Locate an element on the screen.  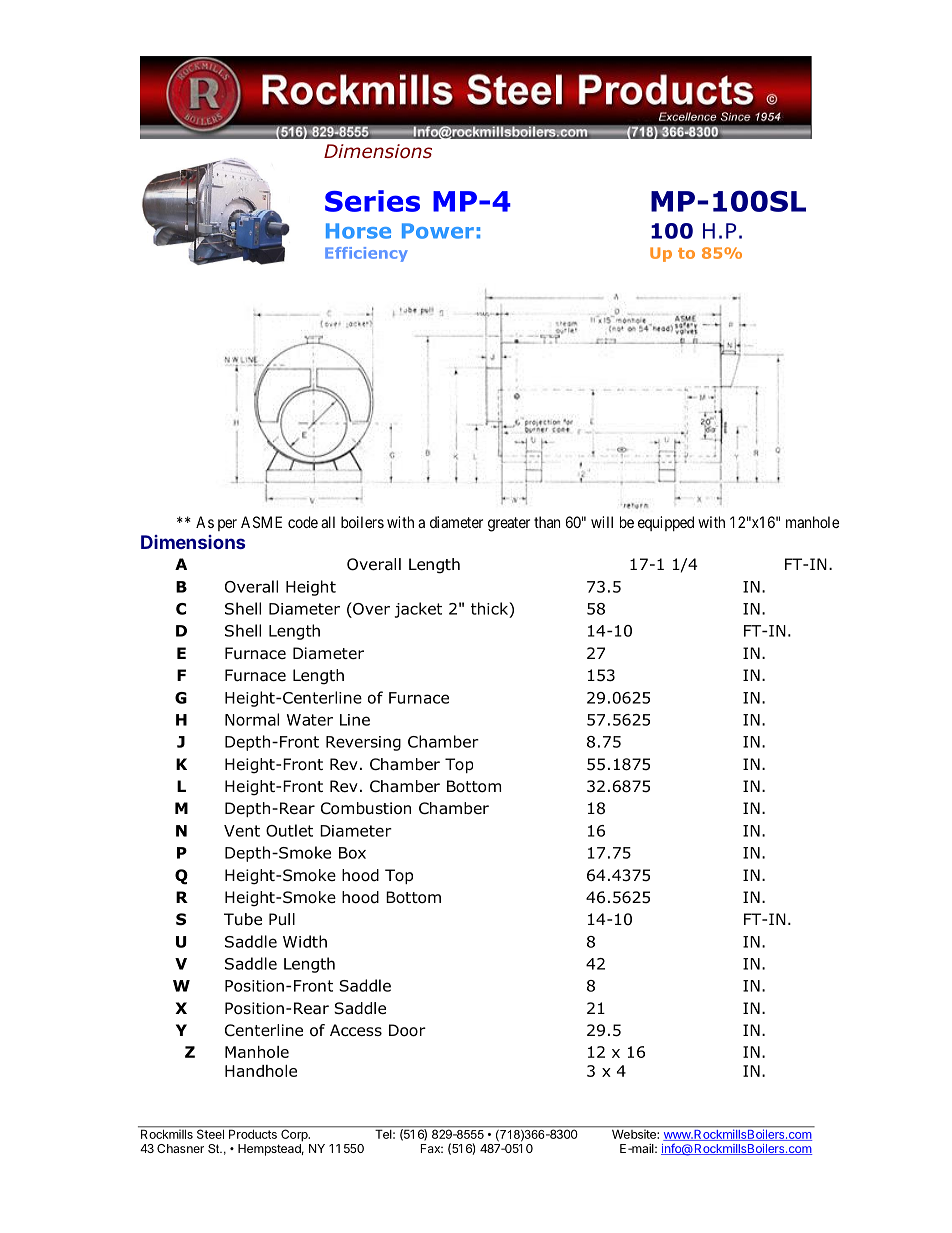
will is located at coordinates (602, 522).
